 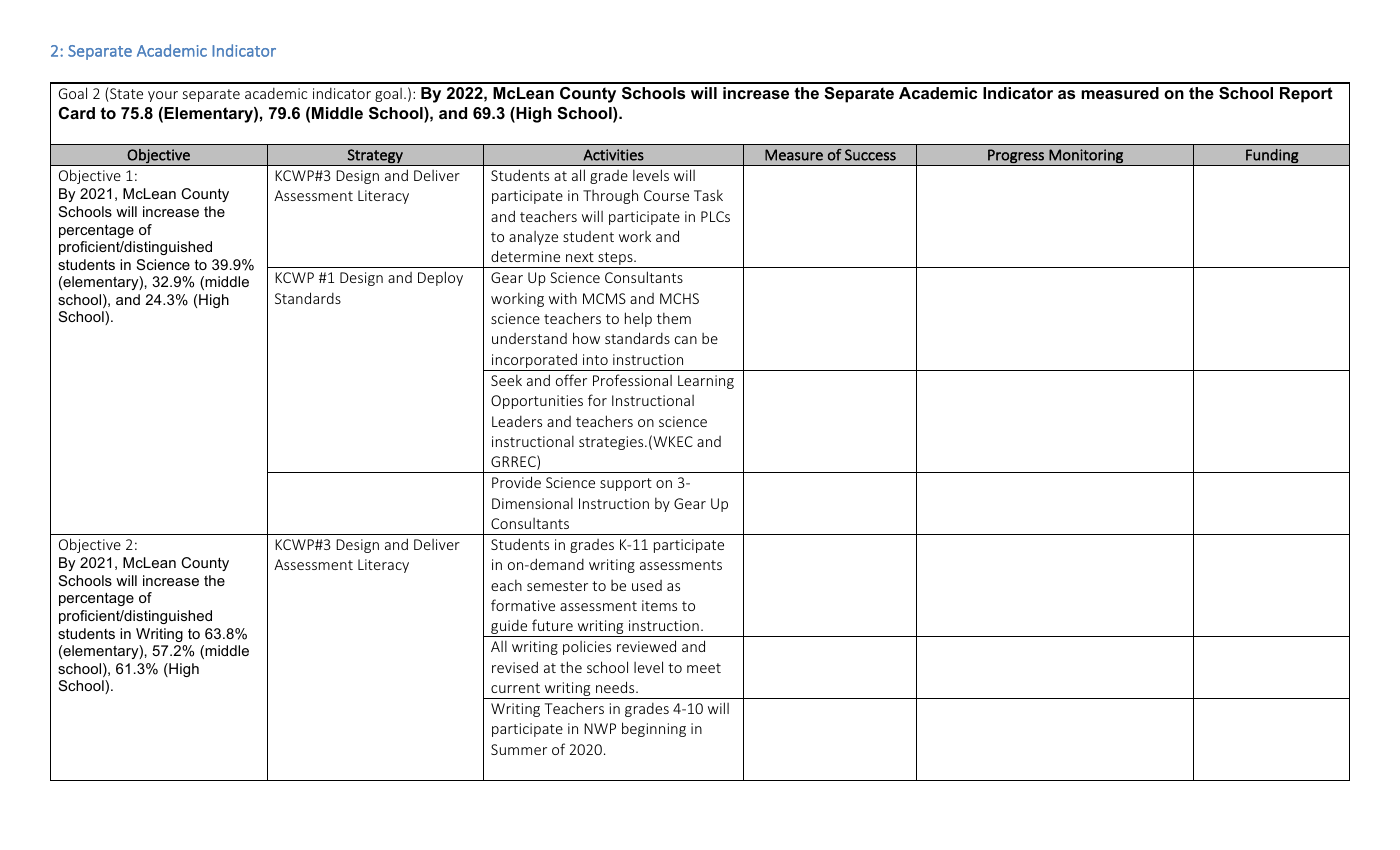 What do you see at coordinates (870, 155) in the screenshot?
I see `Success` at bounding box center [870, 155].
